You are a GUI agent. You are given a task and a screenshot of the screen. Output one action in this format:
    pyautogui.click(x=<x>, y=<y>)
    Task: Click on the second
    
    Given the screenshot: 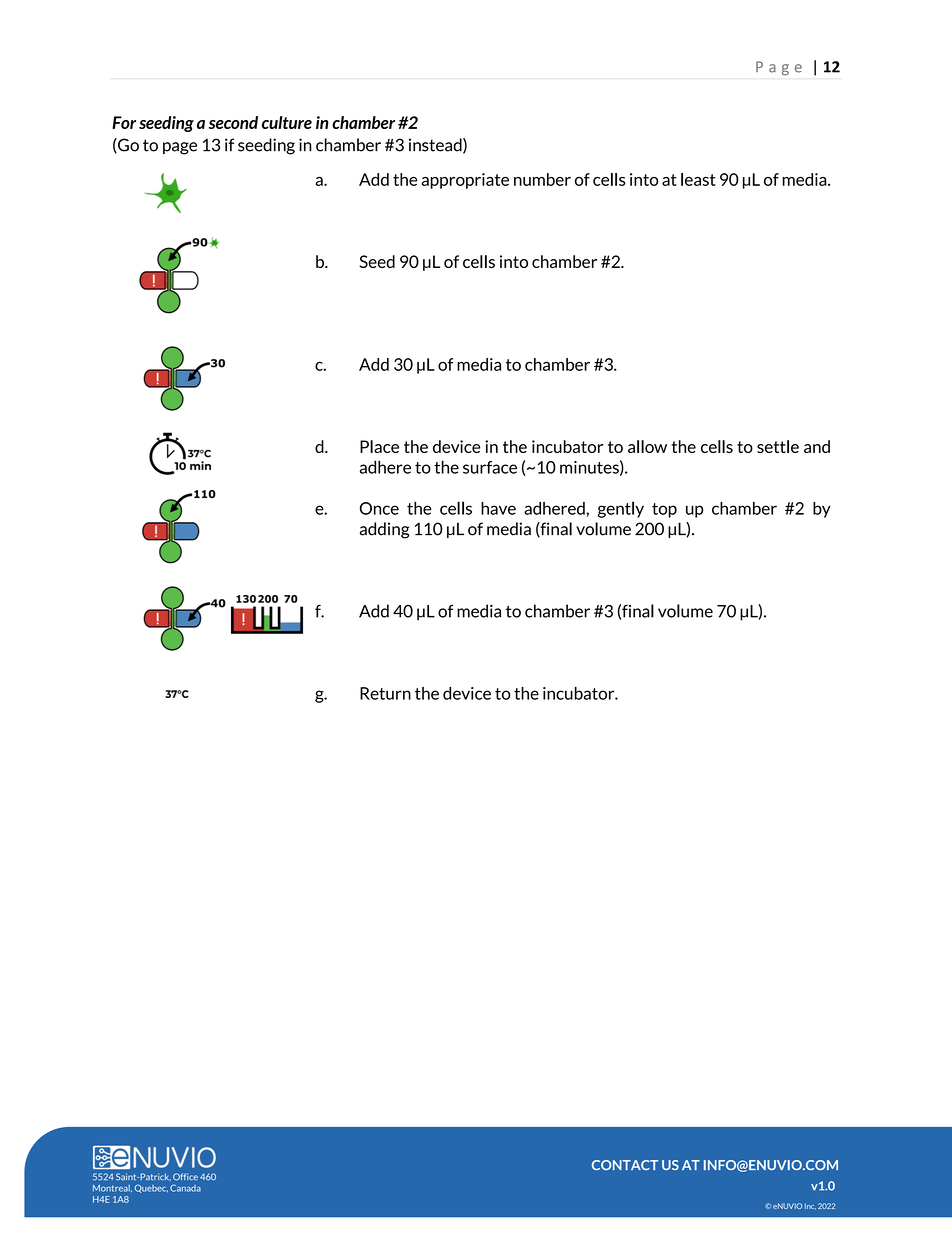 What is the action you would take?
    pyautogui.click(x=233, y=122)
